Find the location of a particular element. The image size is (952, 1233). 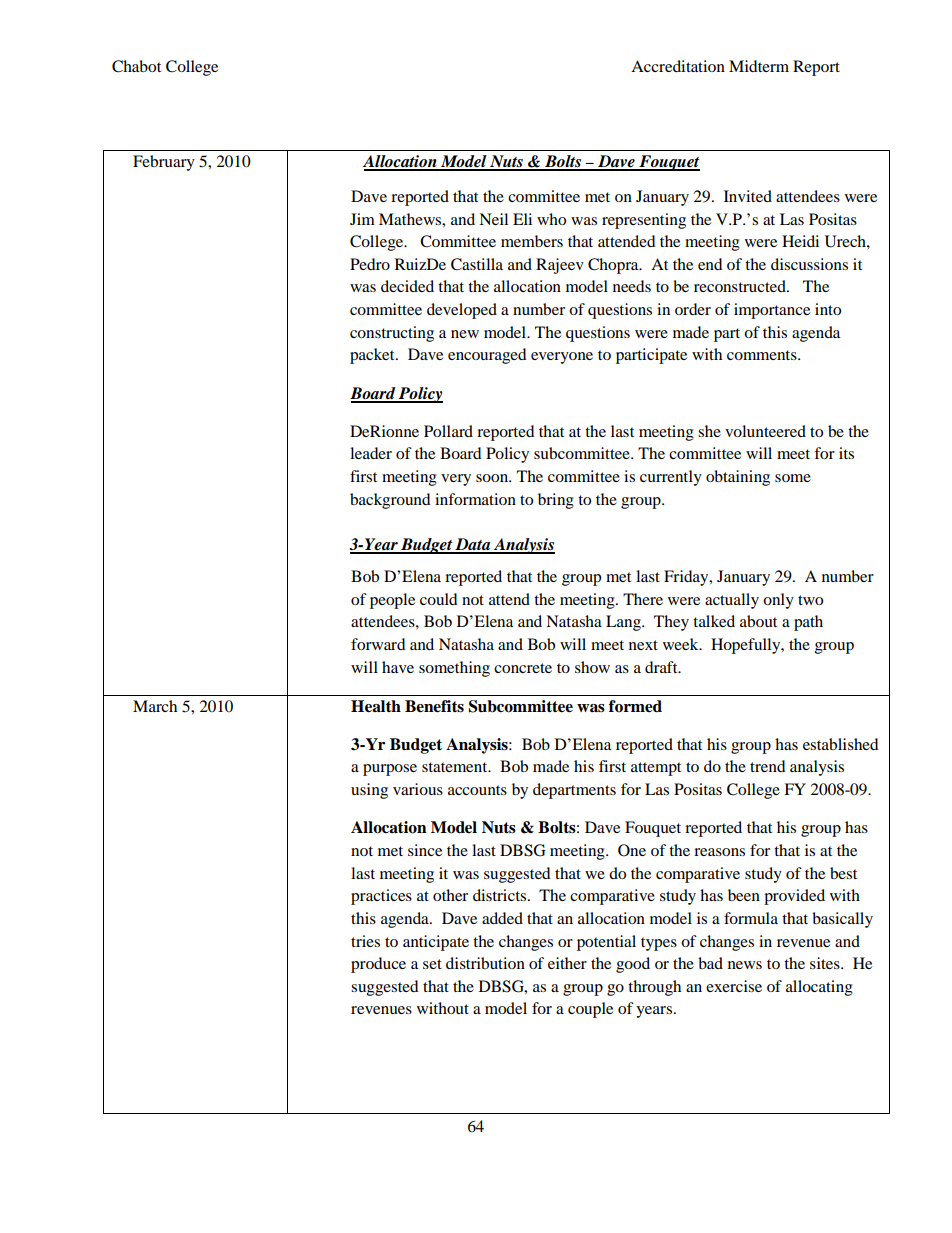

using is located at coordinates (369, 791).
